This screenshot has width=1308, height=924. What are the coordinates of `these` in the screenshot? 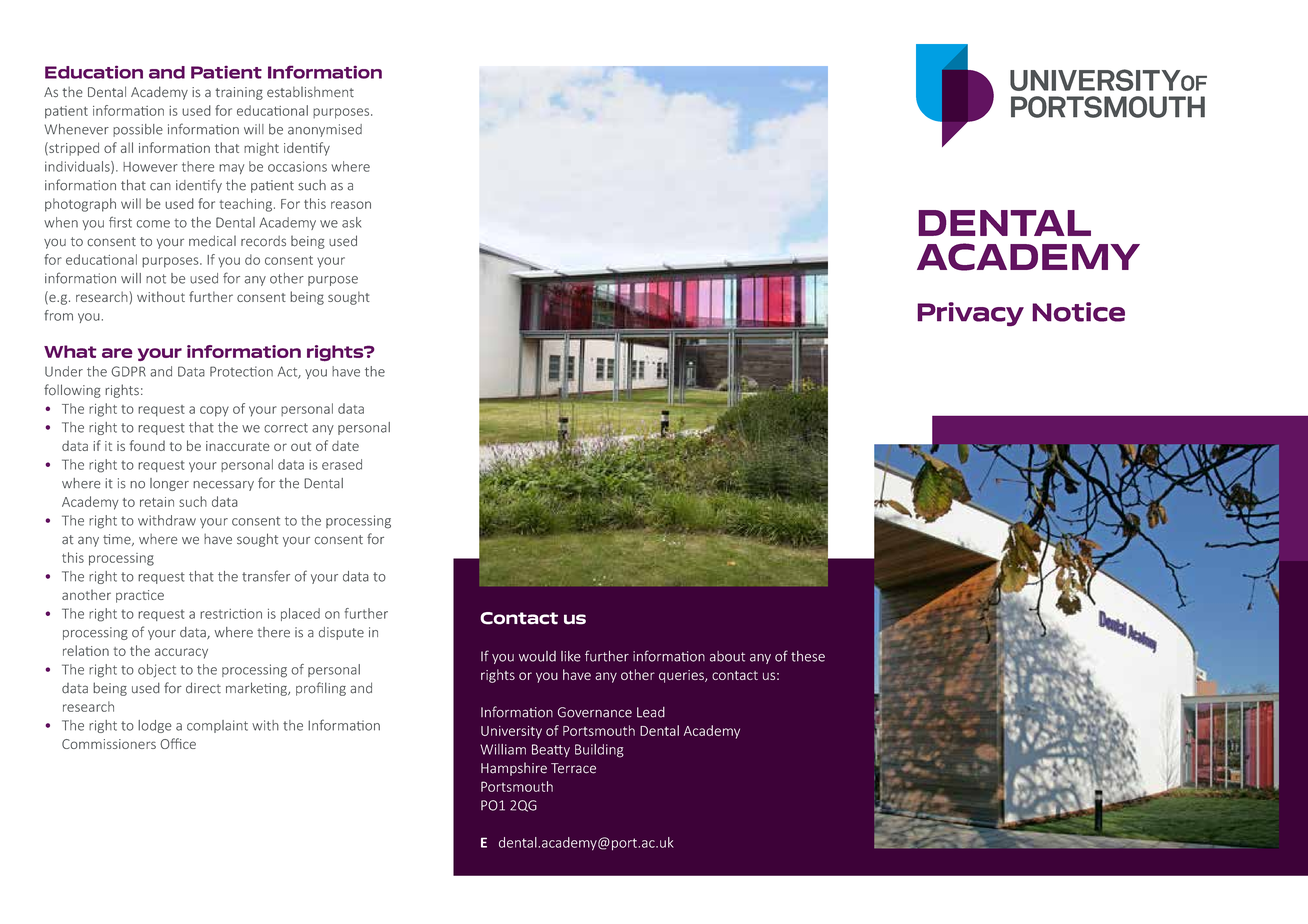 It's located at (808, 656).
